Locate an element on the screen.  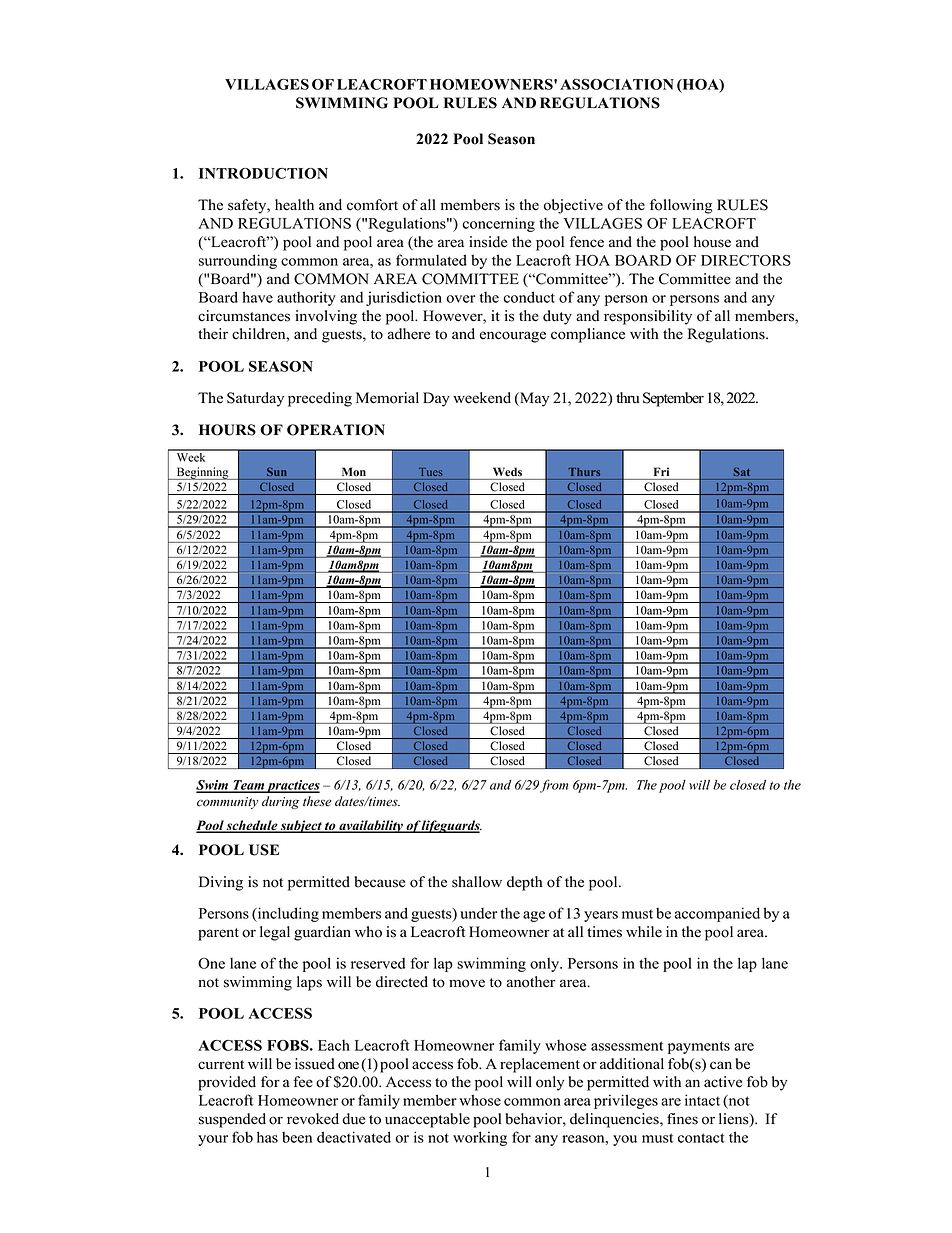
INTRODUCTION is located at coordinates (263, 173).
